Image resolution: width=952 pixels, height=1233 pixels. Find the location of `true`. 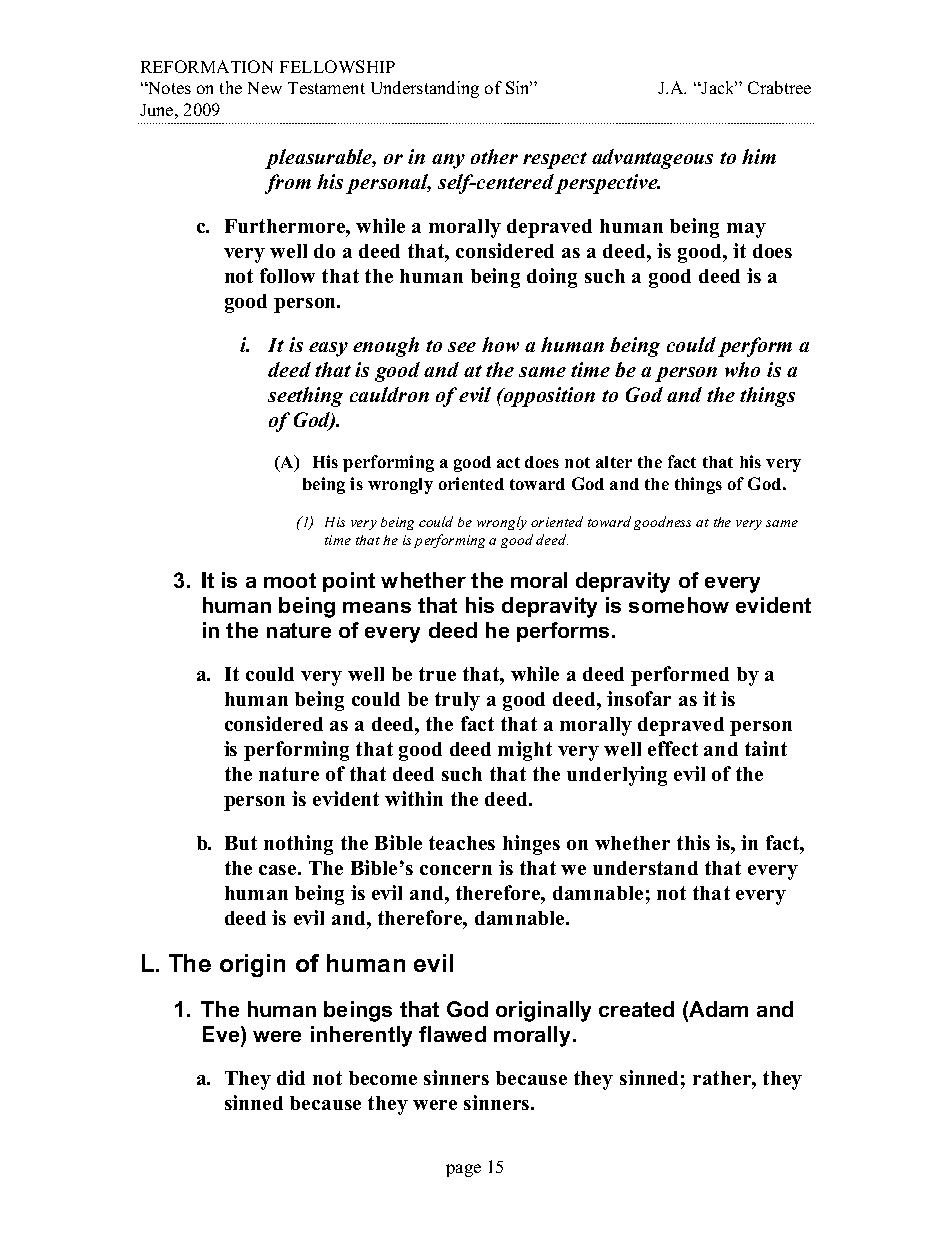

true is located at coordinates (437, 674).
